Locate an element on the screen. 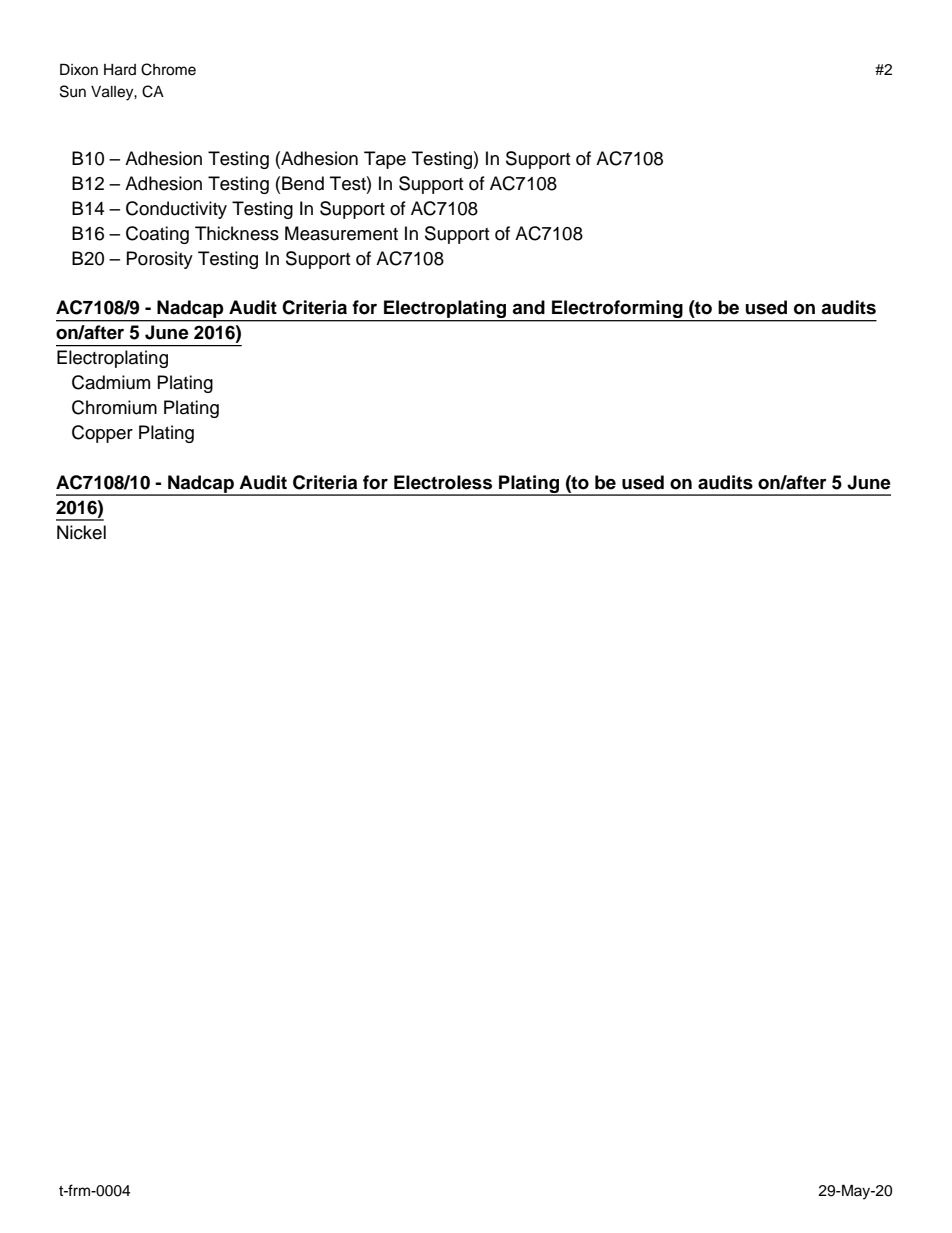 The height and width of the screenshot is (1233, 952). Conductivity is located at coordinates (176, 210).
